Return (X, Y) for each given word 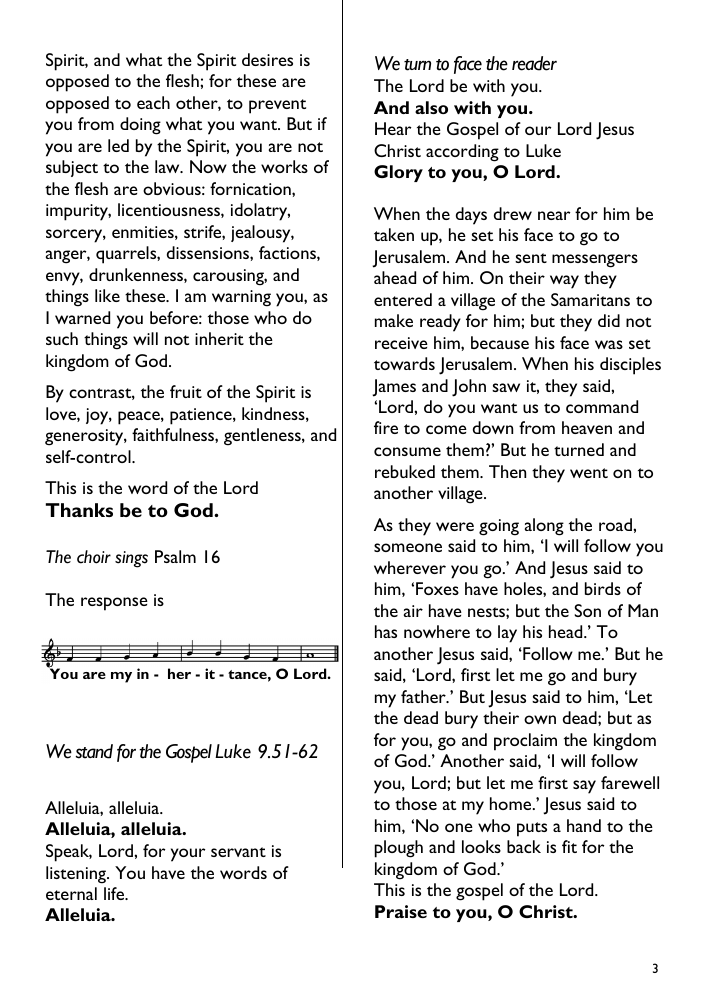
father (424, 696)
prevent (277, 106)
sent (531, 258)
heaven (587, 427)
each (153, 102)
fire (386, 427)
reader (534, 63)
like (107, 295)
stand (94, 751)
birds (603, 588)
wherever (410, 567)
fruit (186, 391)
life (115, 893)
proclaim (525, 742)
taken (394, 234)
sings (131, 559)
